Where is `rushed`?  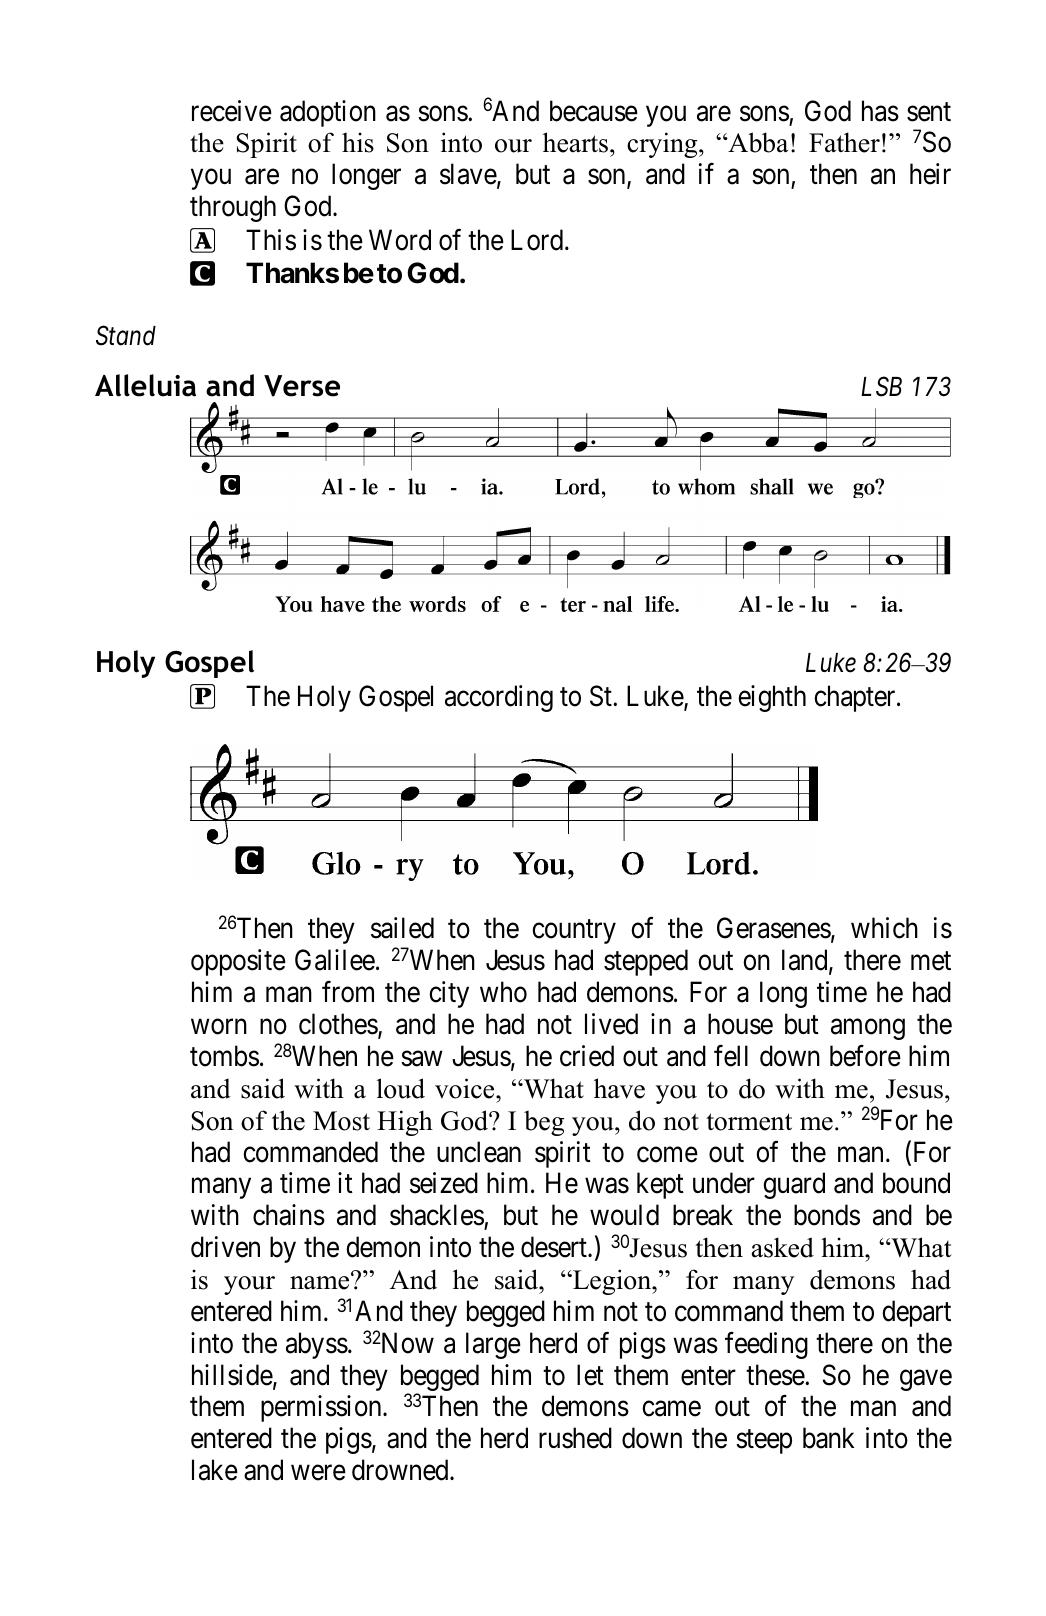
rushed is located at coordinates (575, 1438).
